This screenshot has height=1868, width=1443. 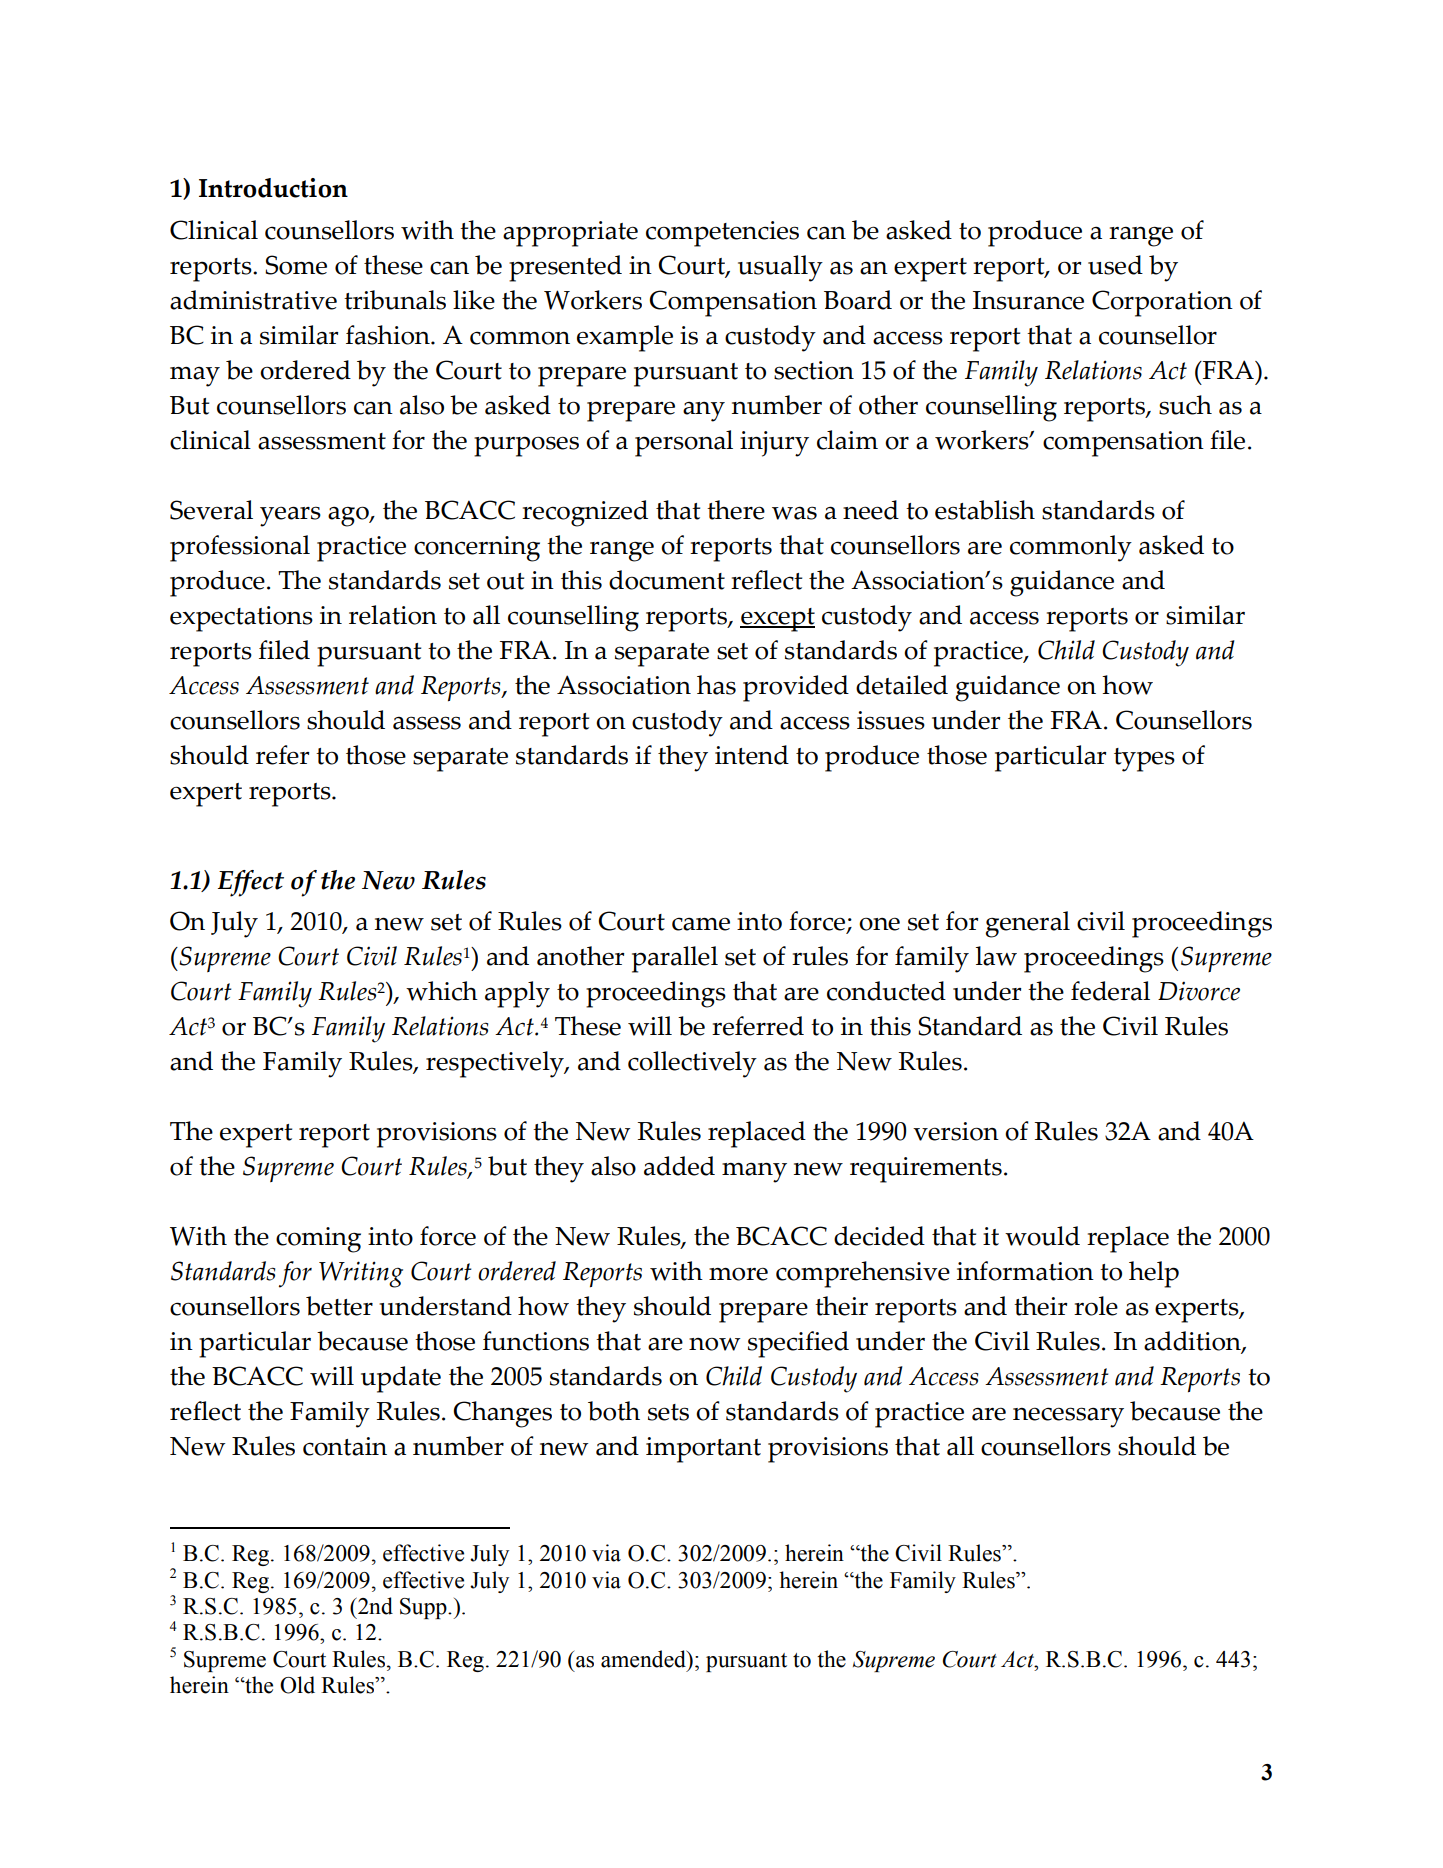 What do you see at coordinates (297, 1685) in the screenshot?
I see `Old` at bounding box center [297, 1685].
